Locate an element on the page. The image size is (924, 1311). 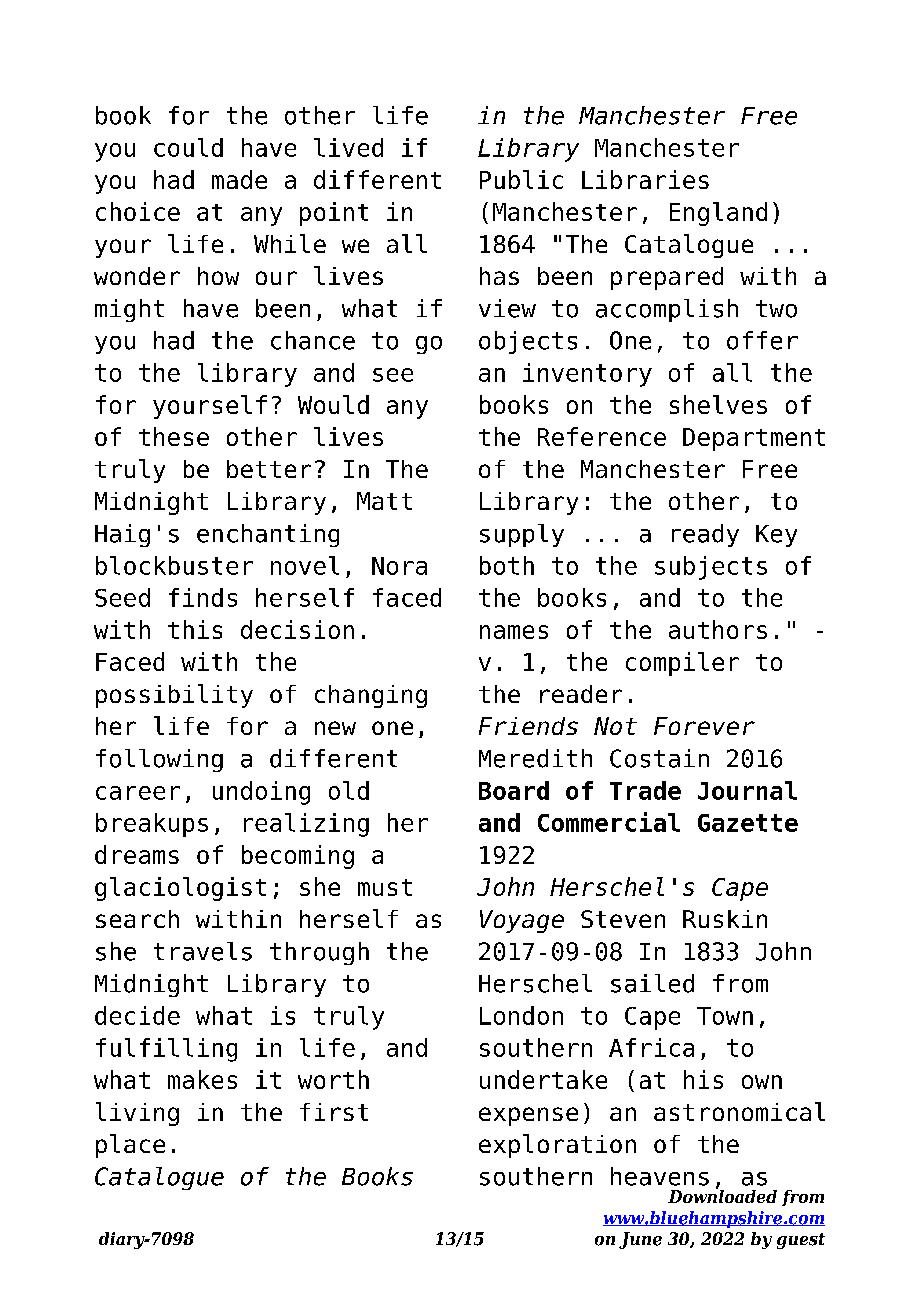
place is located at coordinates (130, 1146).
